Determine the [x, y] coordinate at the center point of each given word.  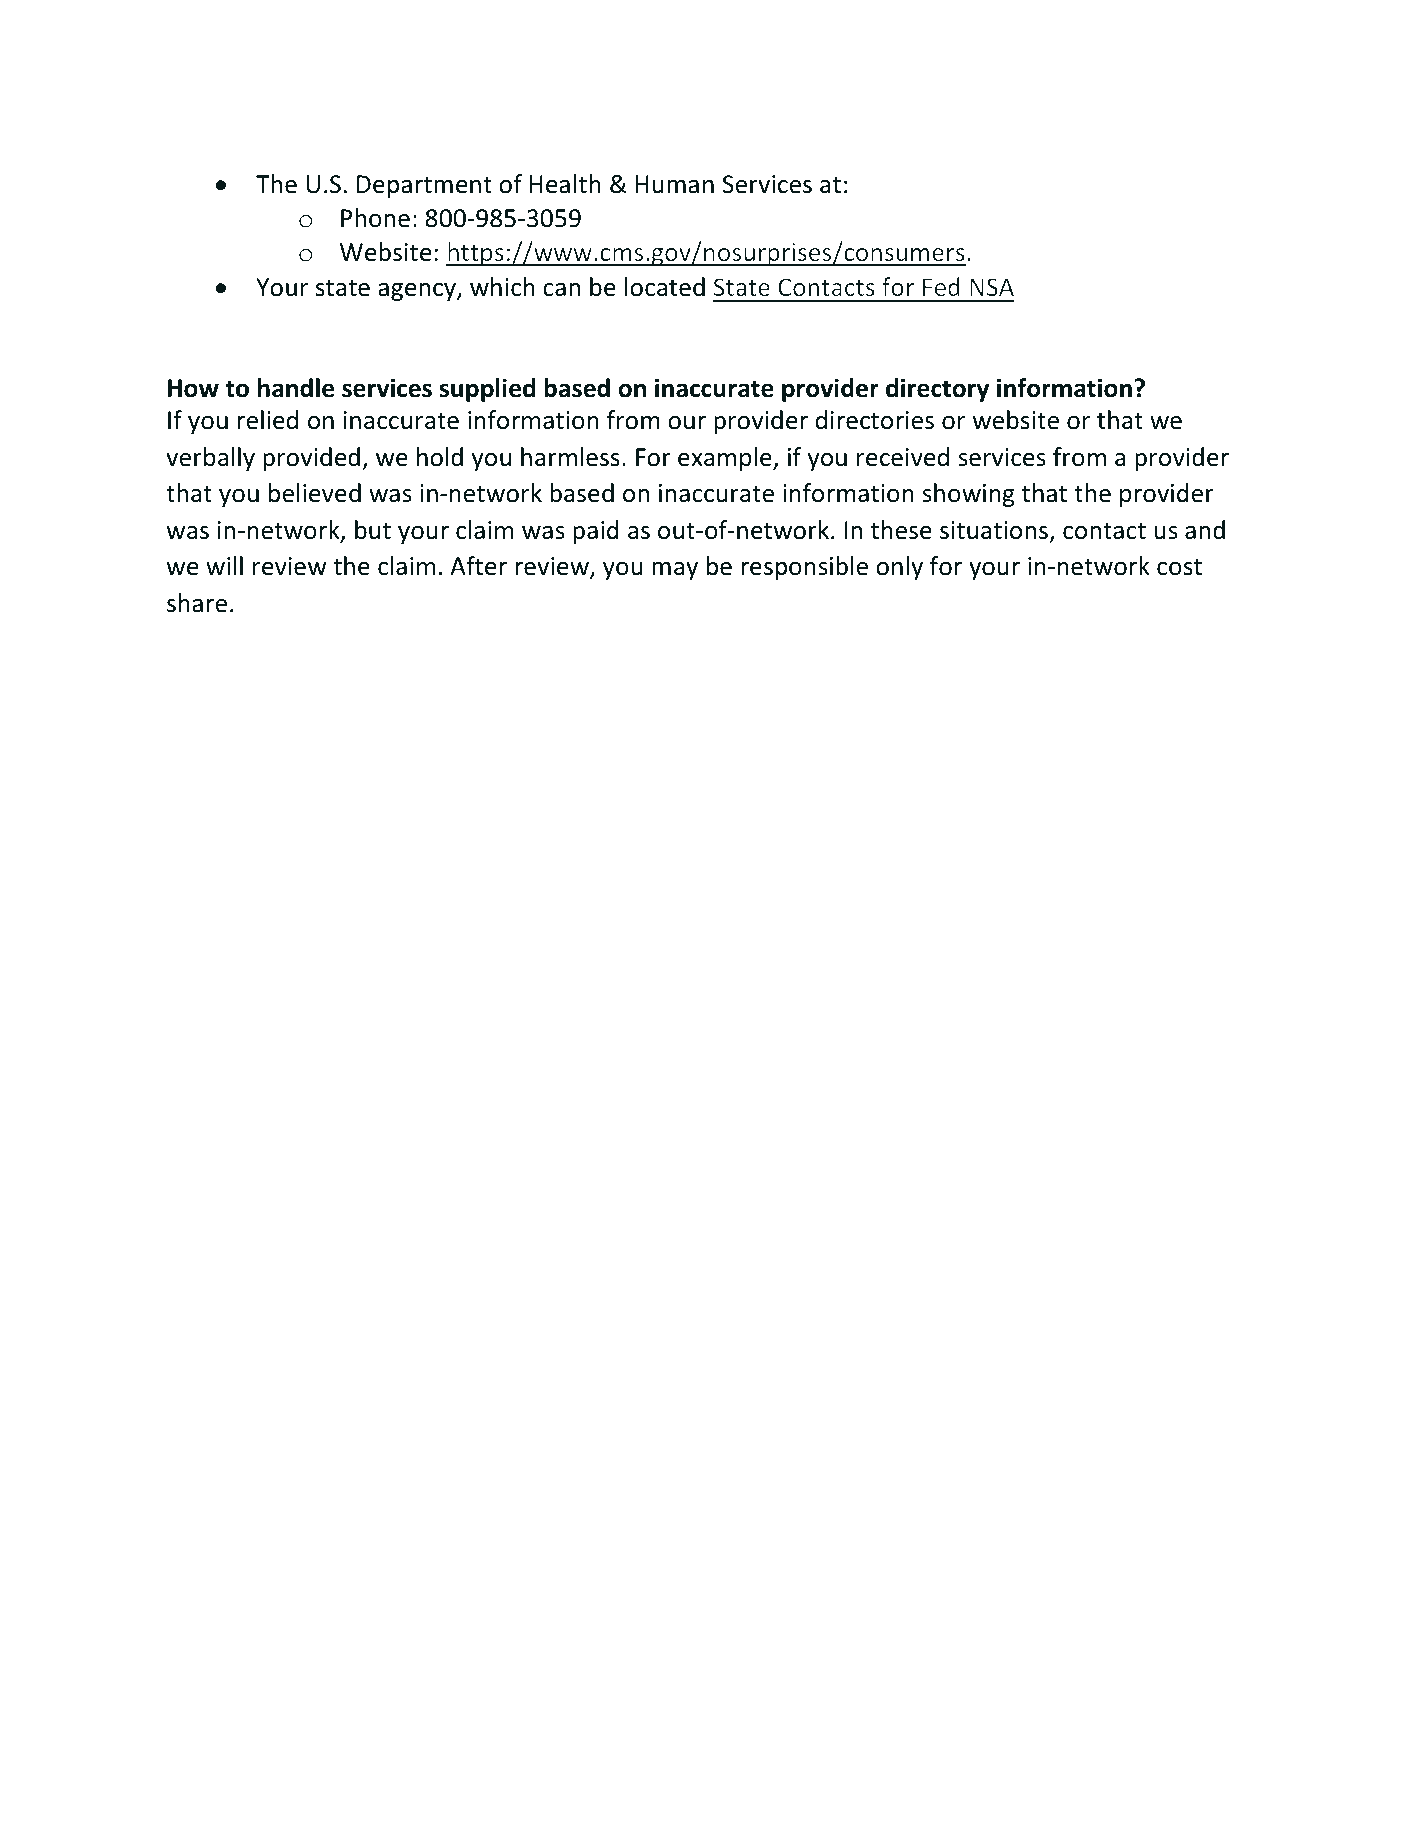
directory [937, 390]
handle [296, 388]
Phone [375, 218]
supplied [487, 390]
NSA [992, 287]
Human [675, 184]
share [197, 603]
